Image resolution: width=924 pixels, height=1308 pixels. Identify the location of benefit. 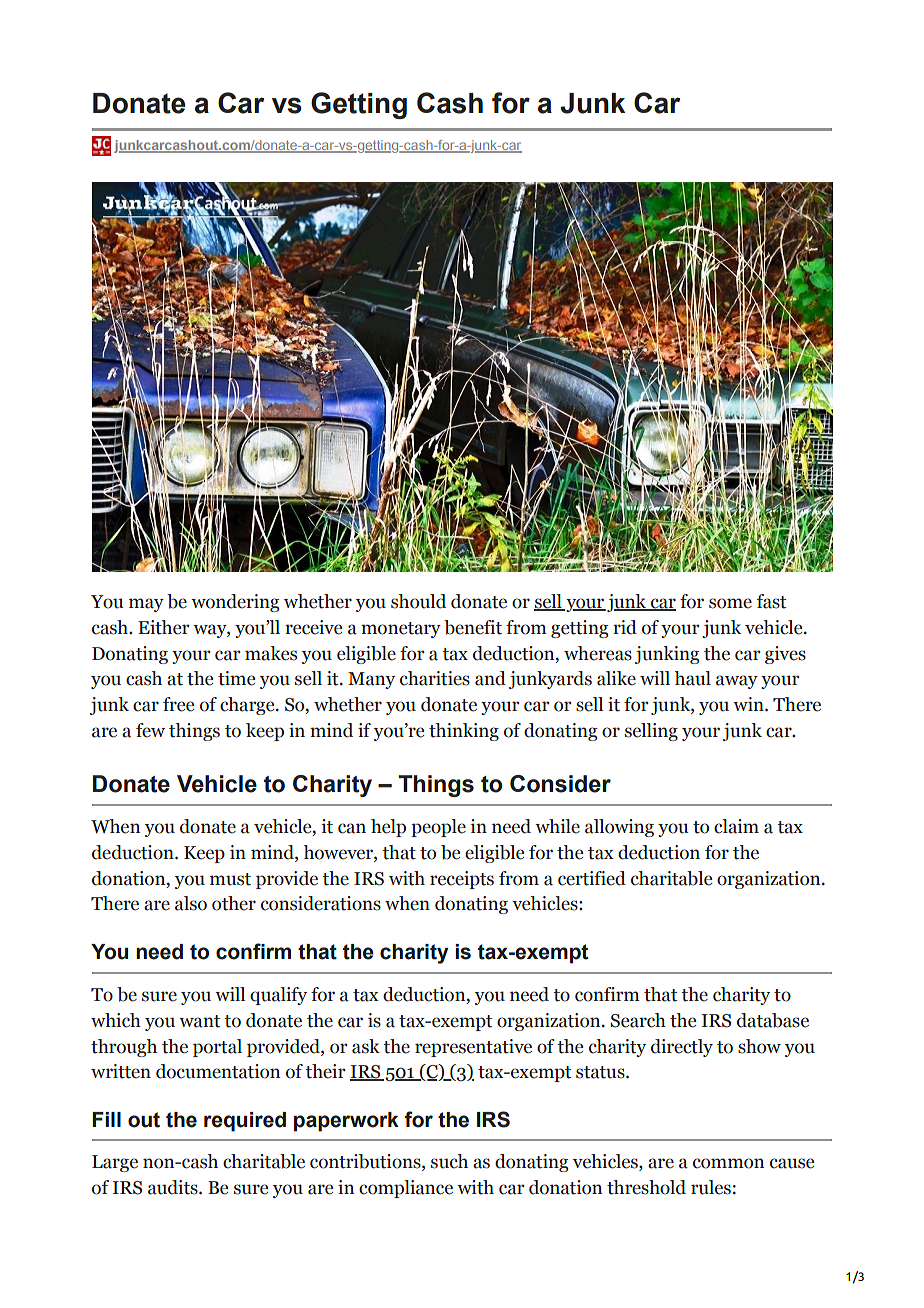
(473, 627).
